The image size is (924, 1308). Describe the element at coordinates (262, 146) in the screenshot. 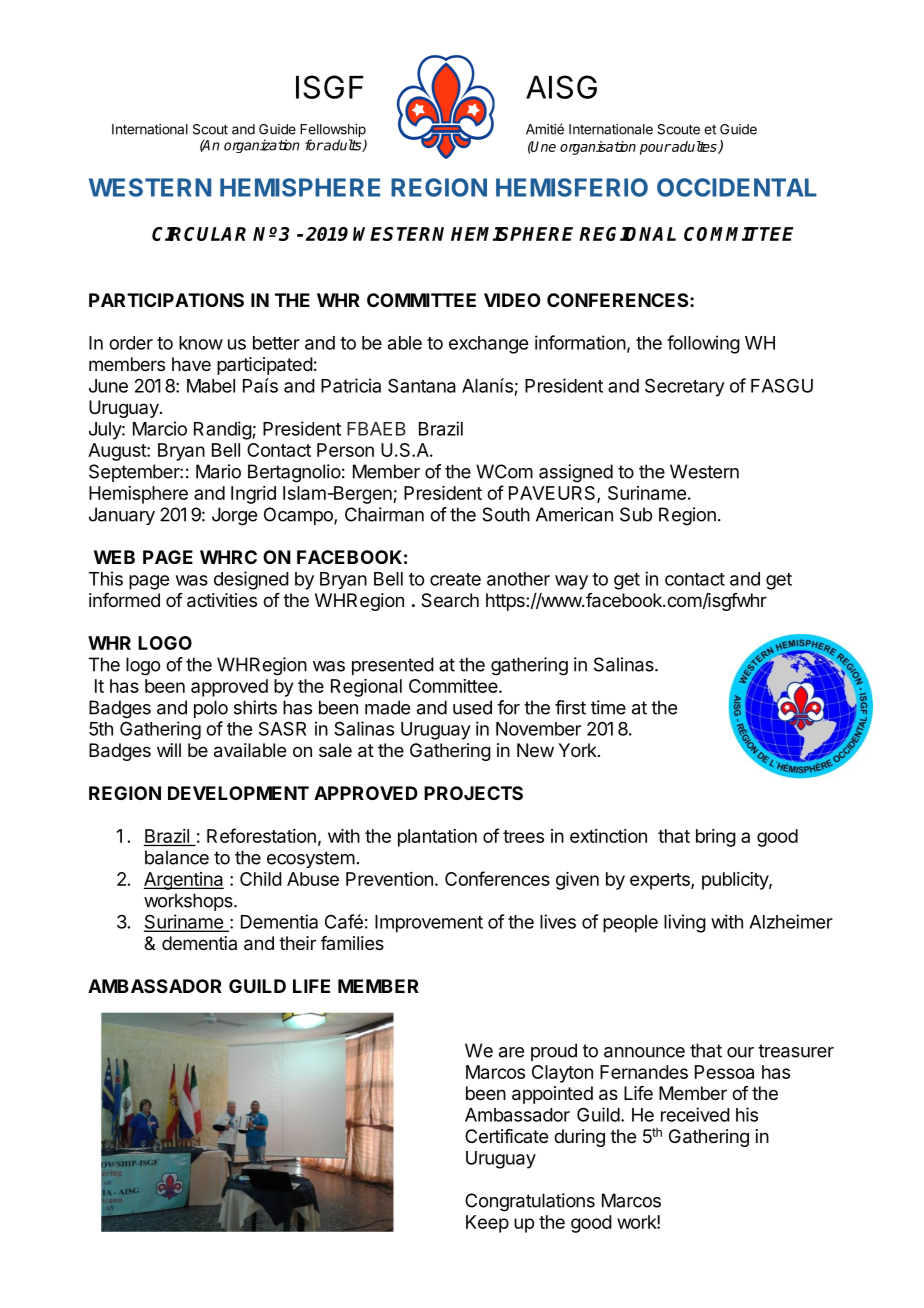

I see `organization` at that location.
